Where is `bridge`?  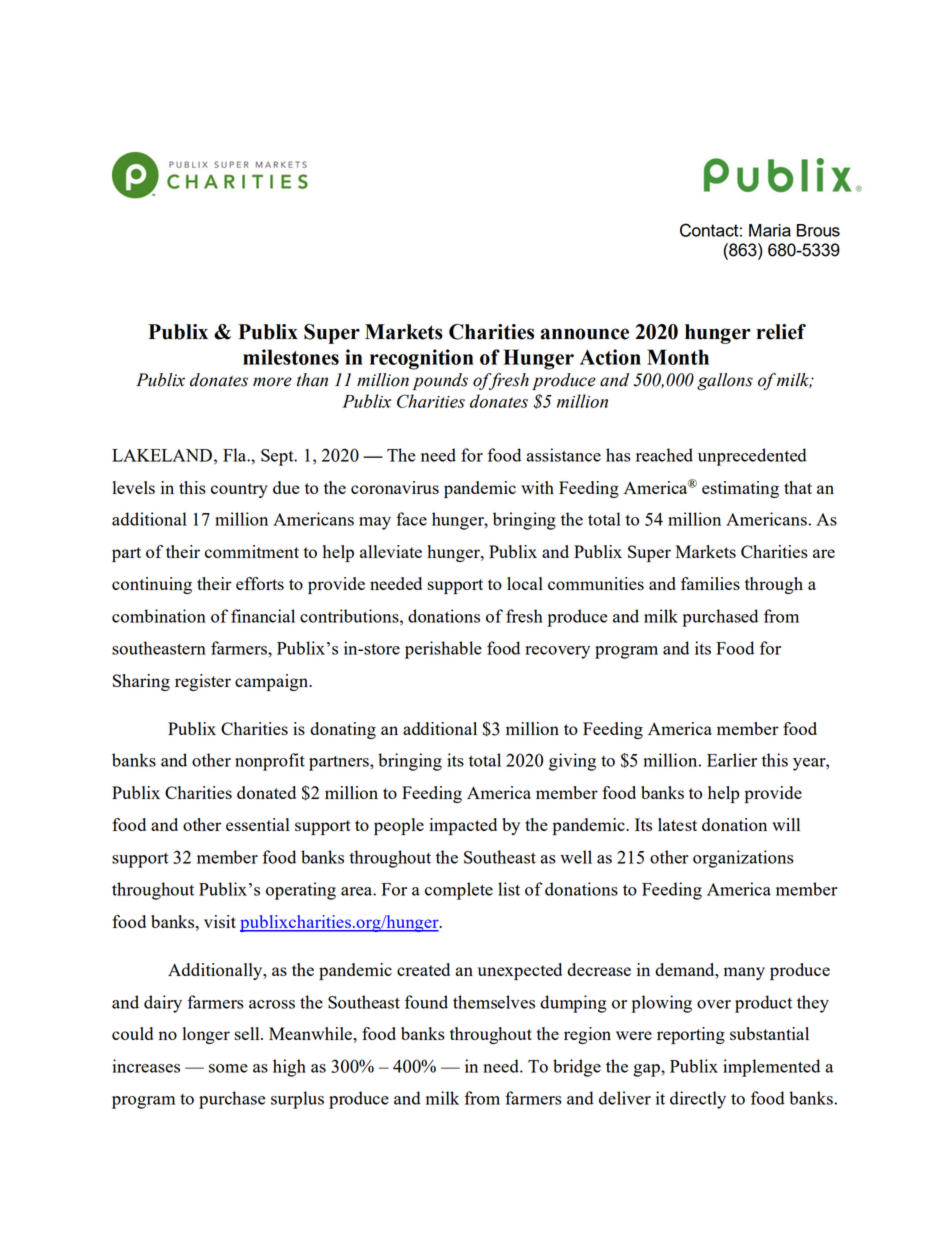 bridge is located at coordinates (577, 1068).
